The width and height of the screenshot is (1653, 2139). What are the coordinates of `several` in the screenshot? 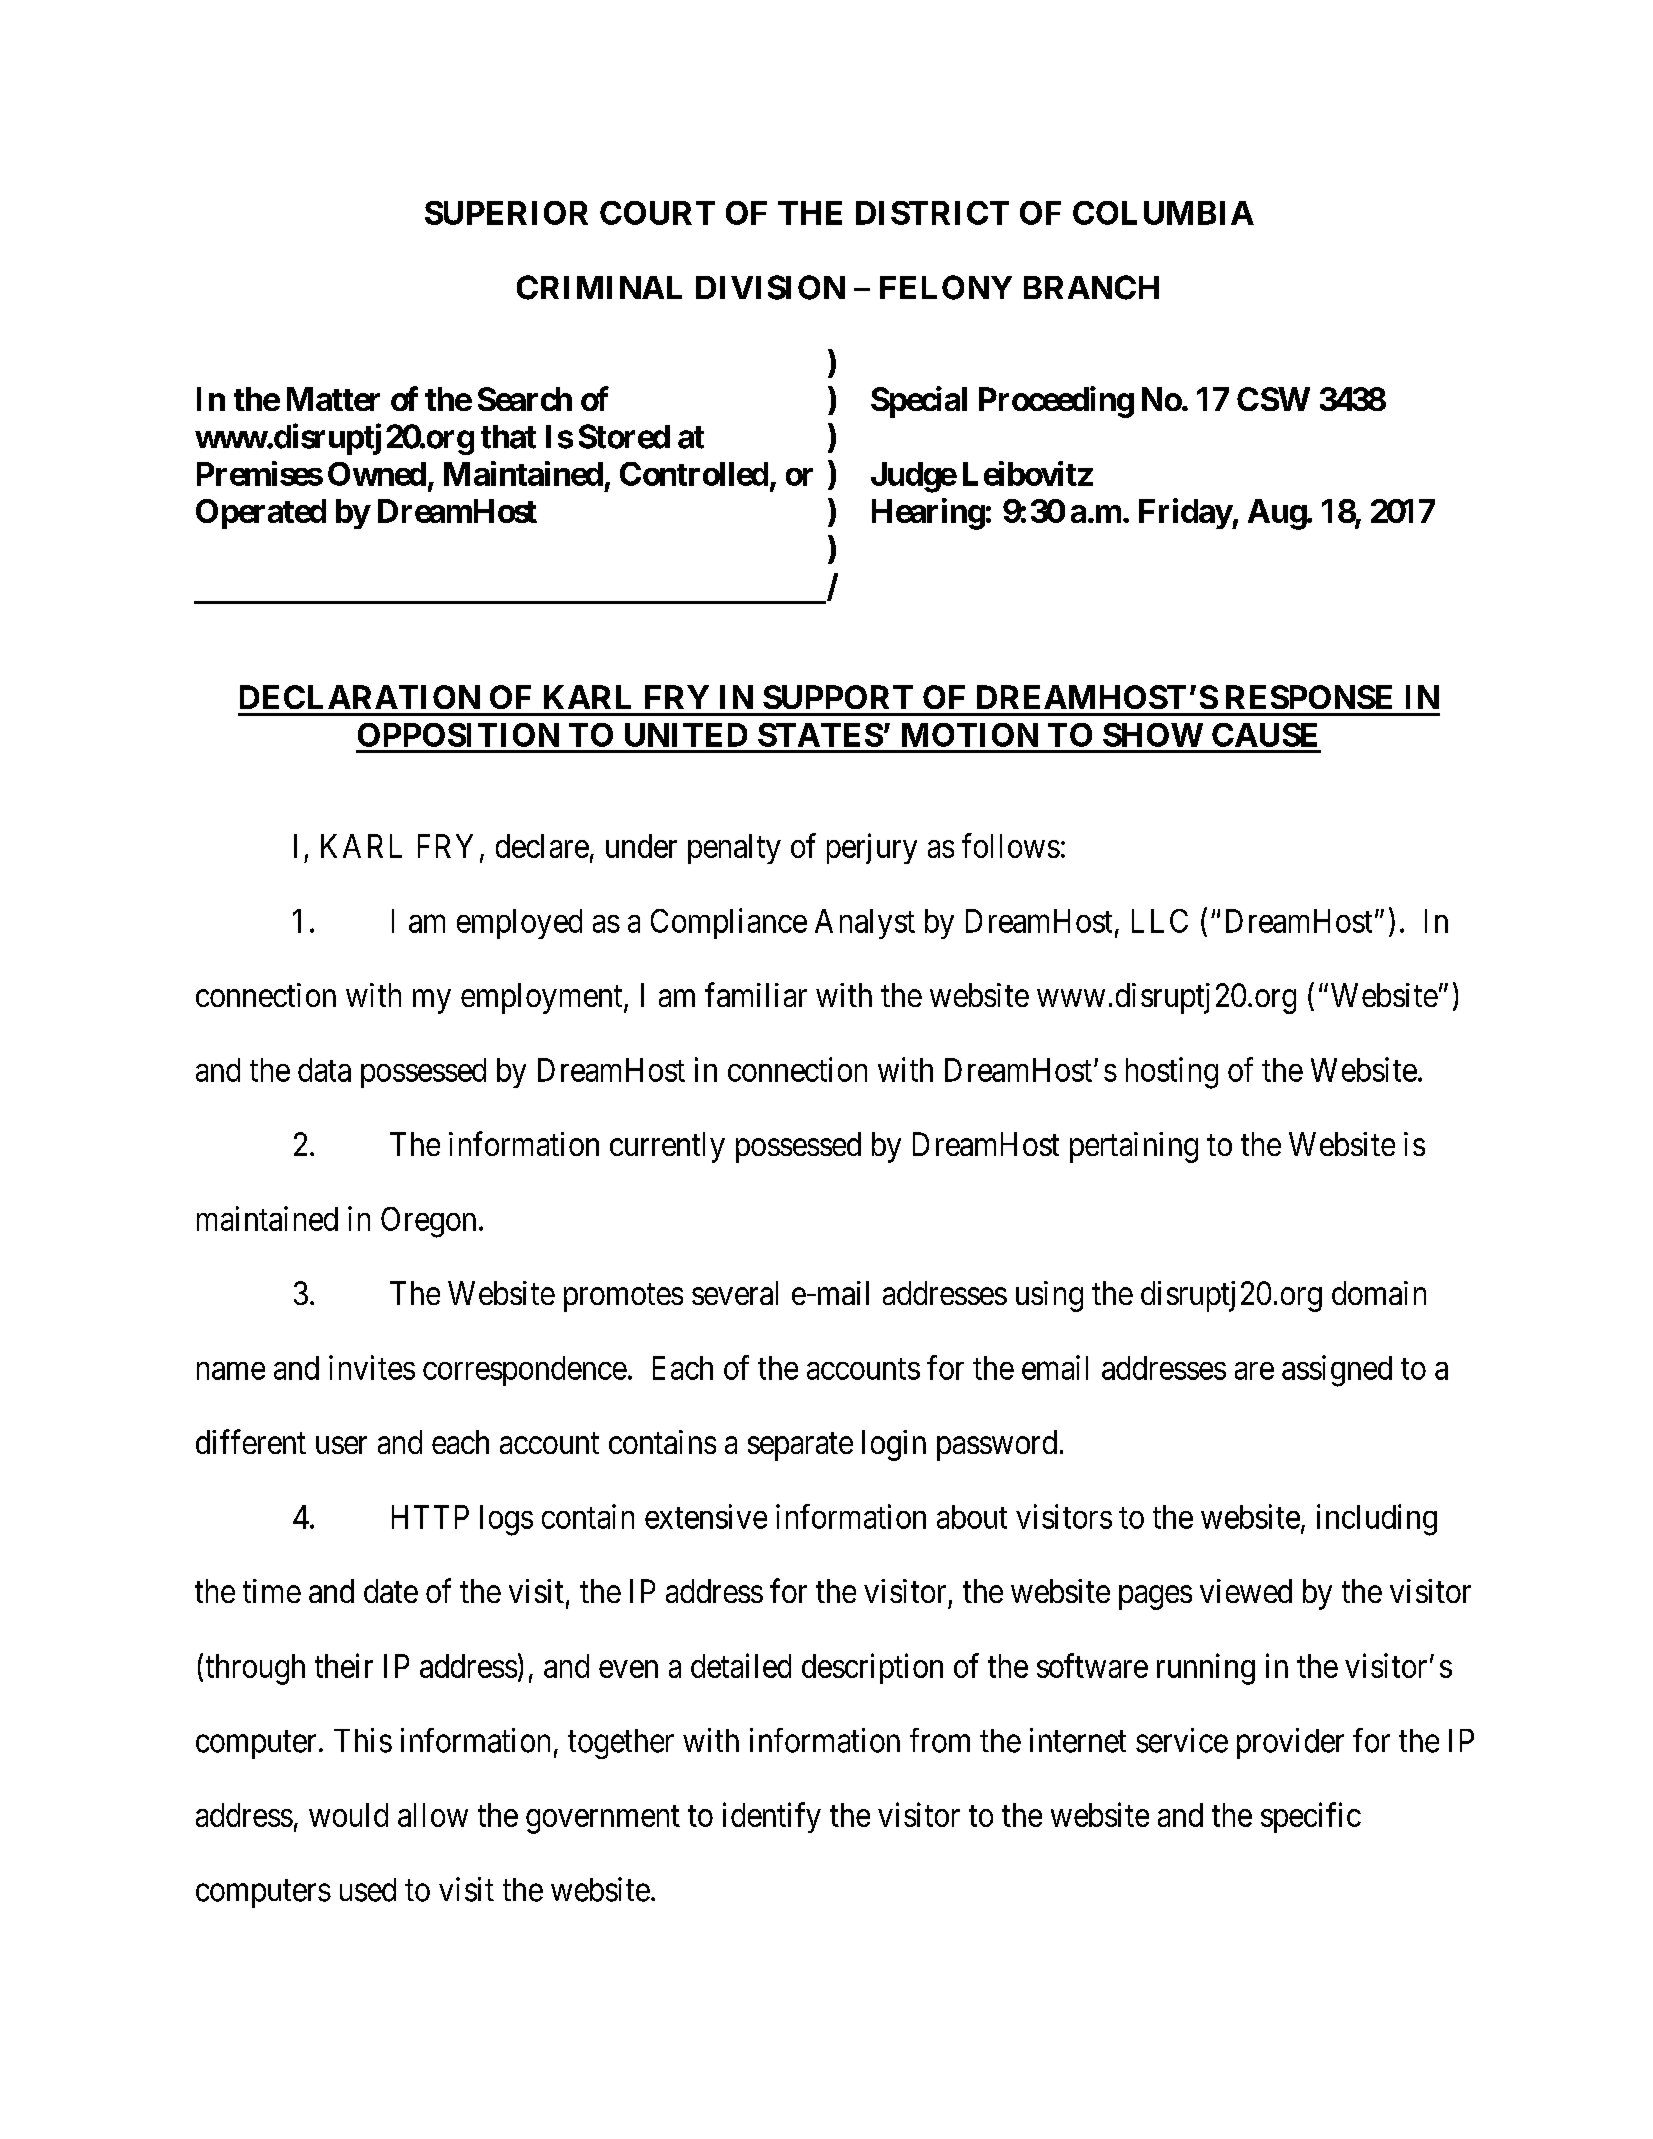 It's located at (735, 1293).
